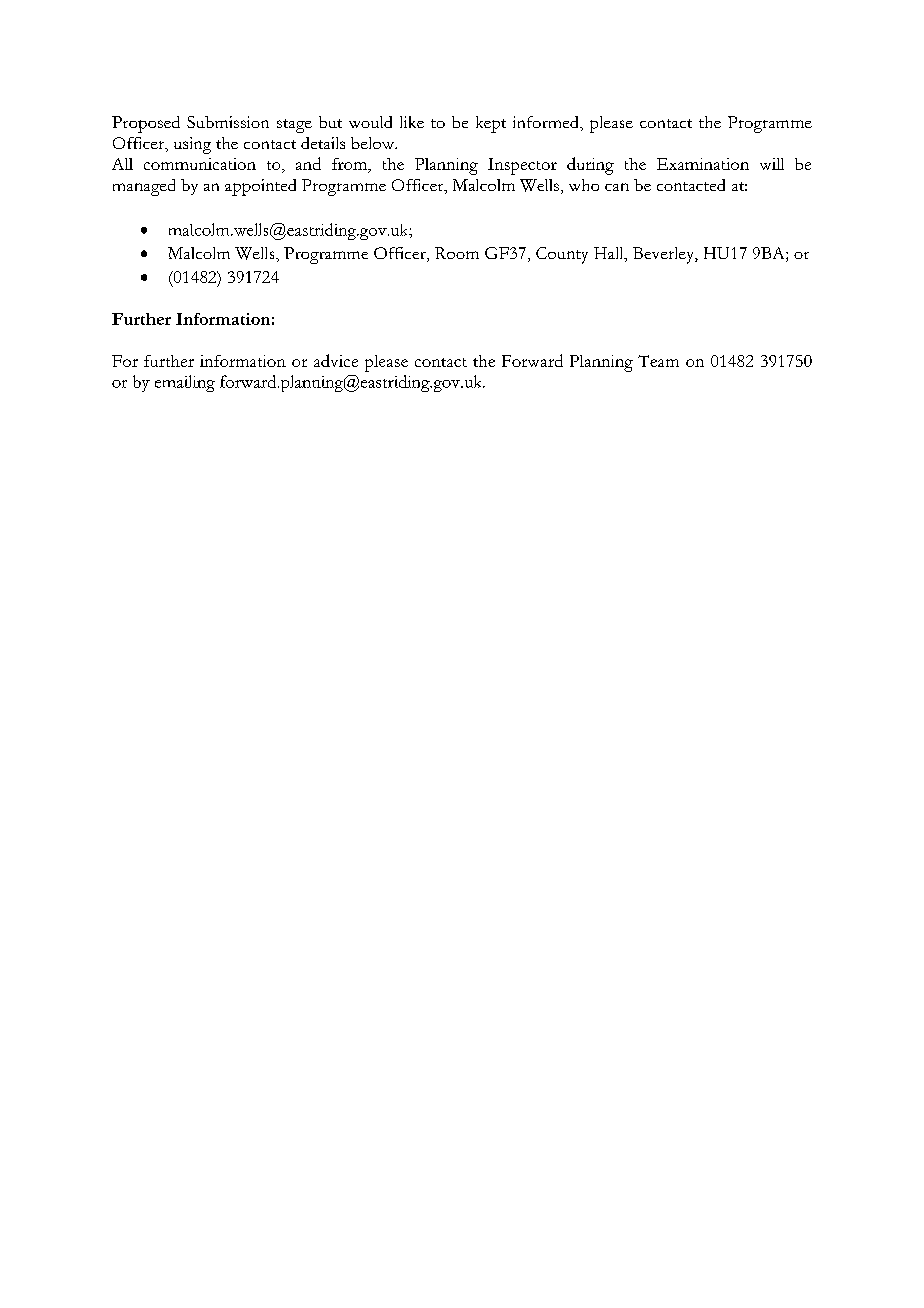 Image resolution: width=924 pixels, height=1308 pixels. I want to click on Team, so click(658, 361).
